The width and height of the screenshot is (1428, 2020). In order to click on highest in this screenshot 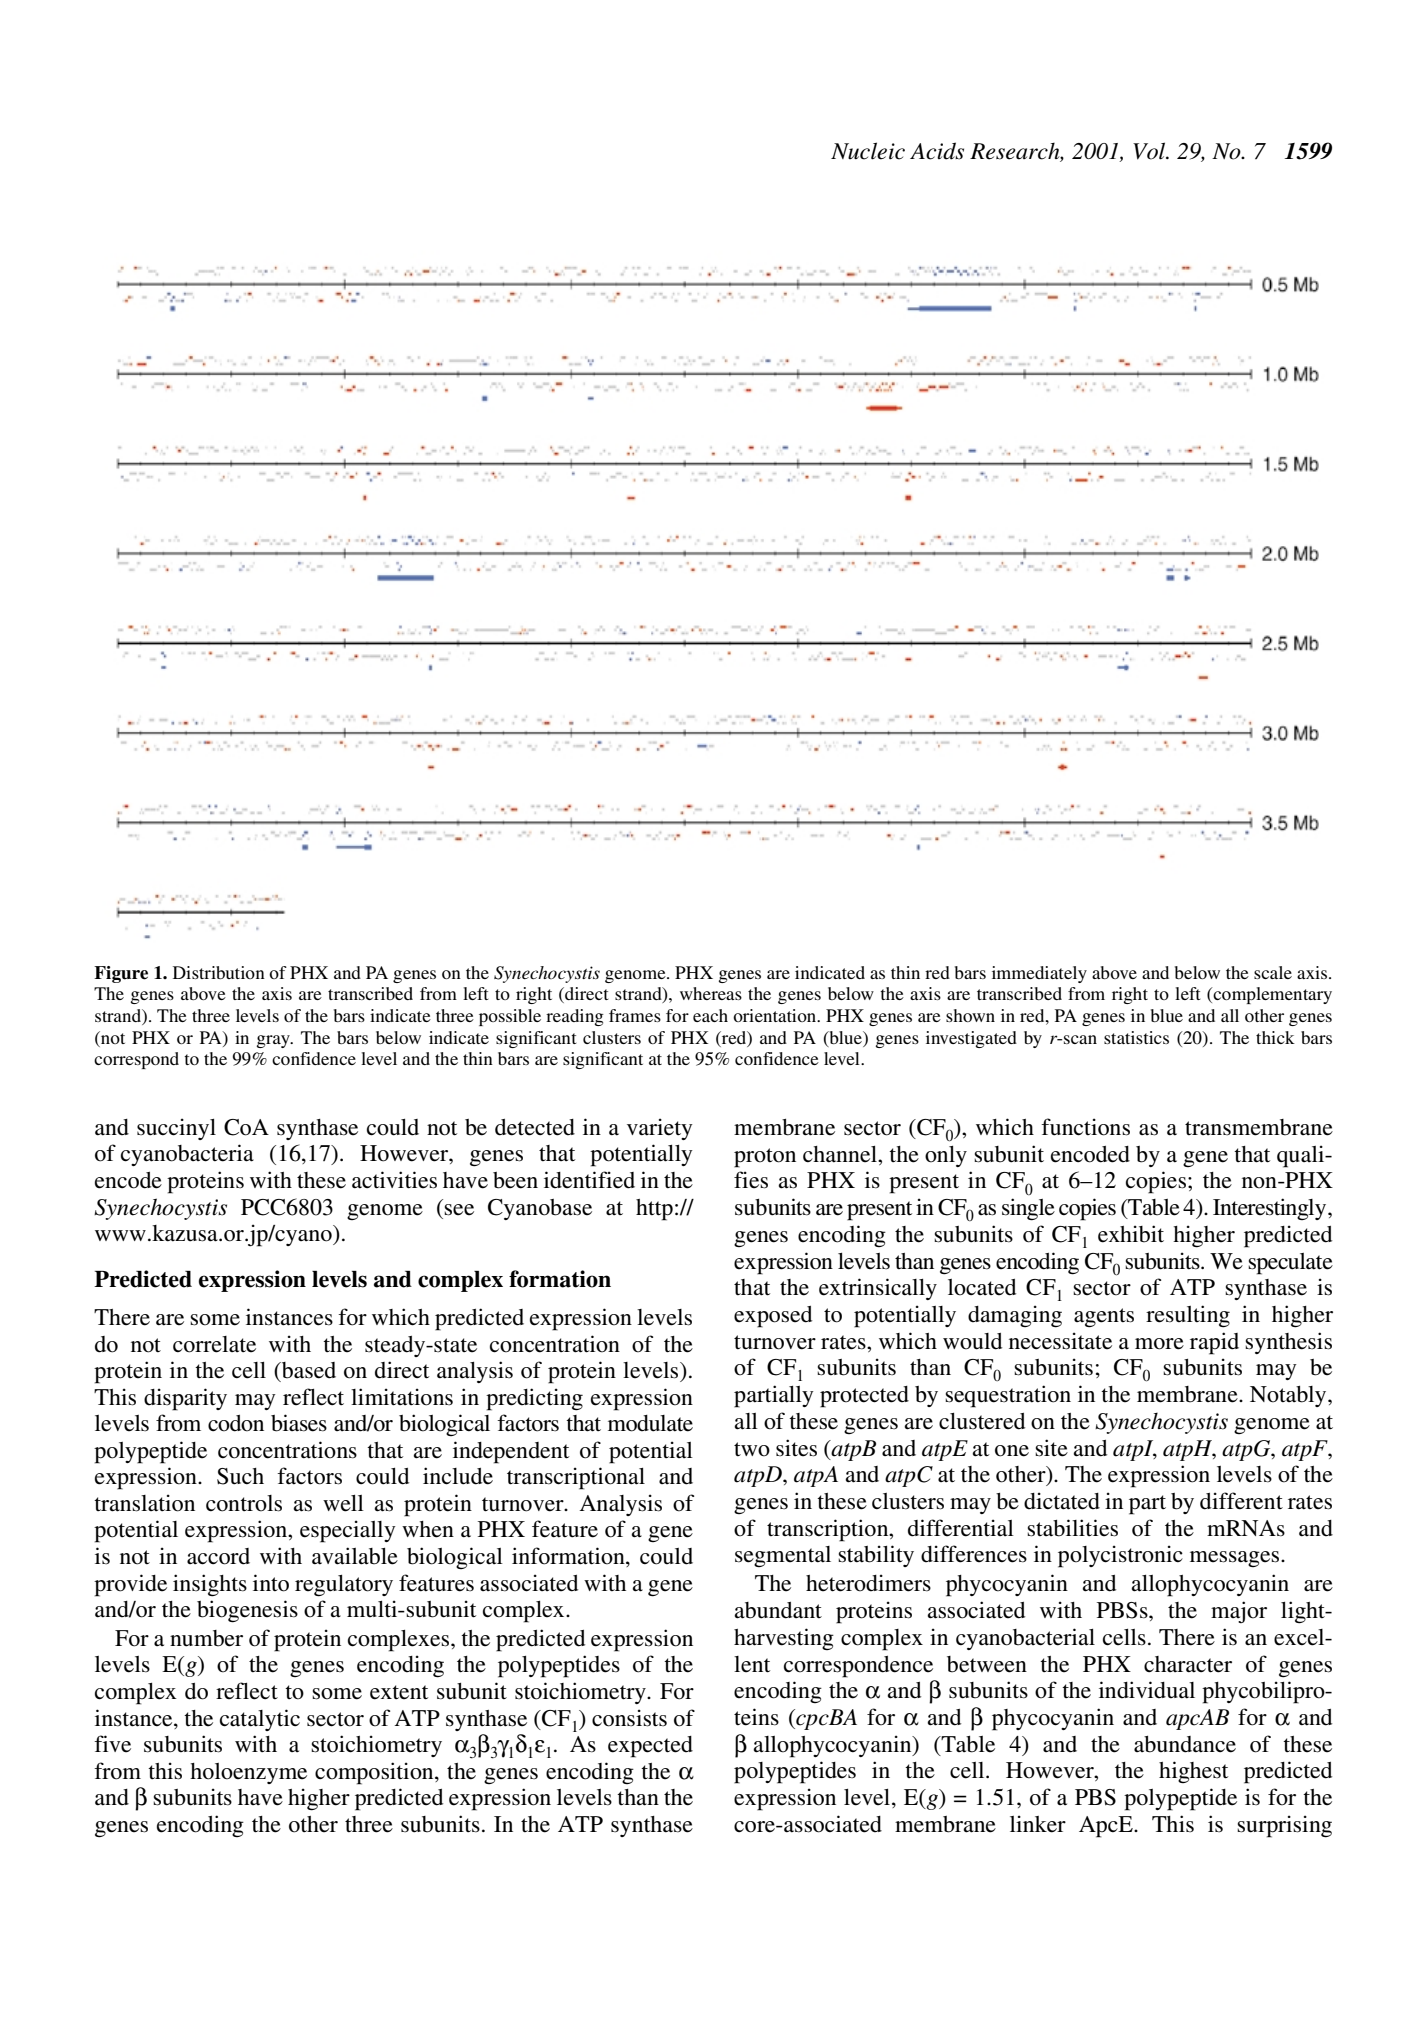, I will do `click(1193, 1772)`.
